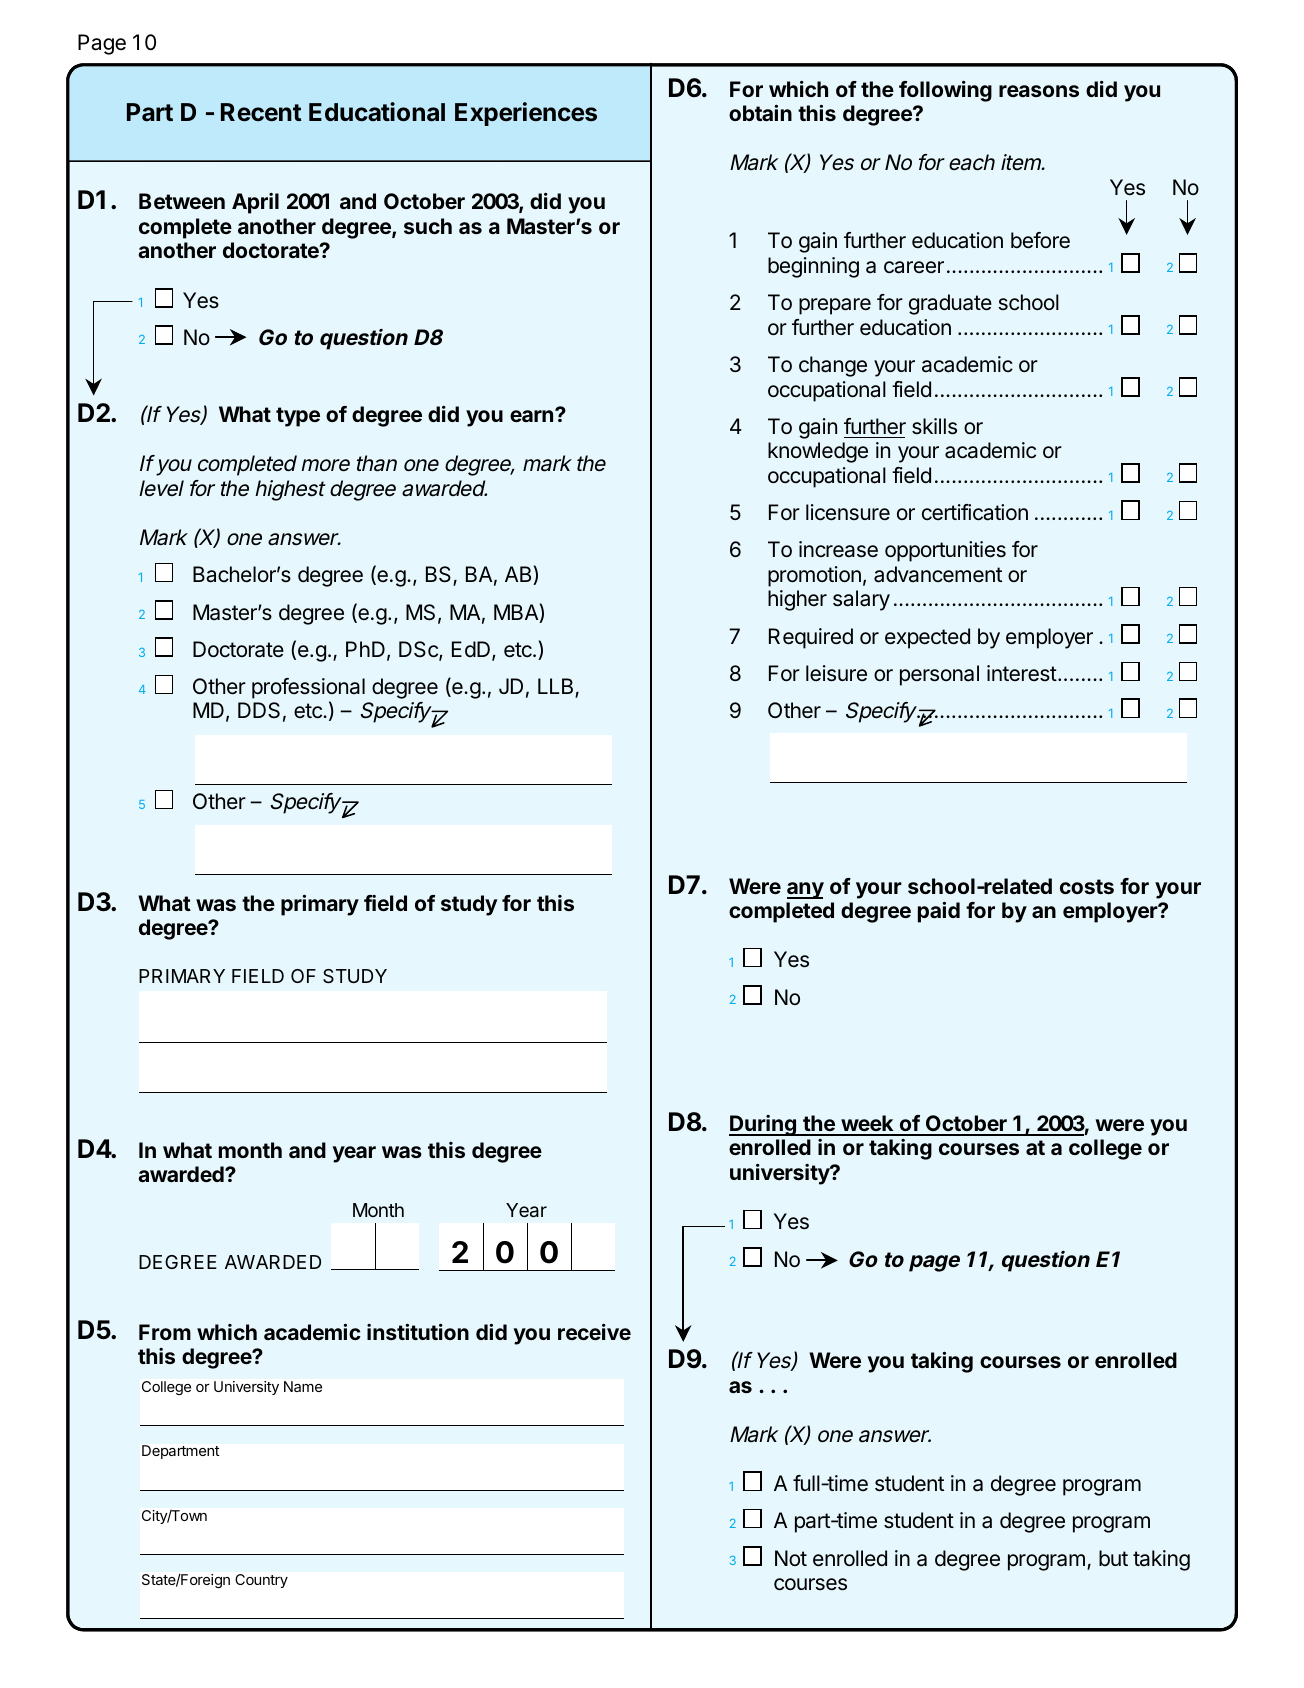 The height and width of the image is (1688, 1304). I want to click on Recent, so click(261, 112).
